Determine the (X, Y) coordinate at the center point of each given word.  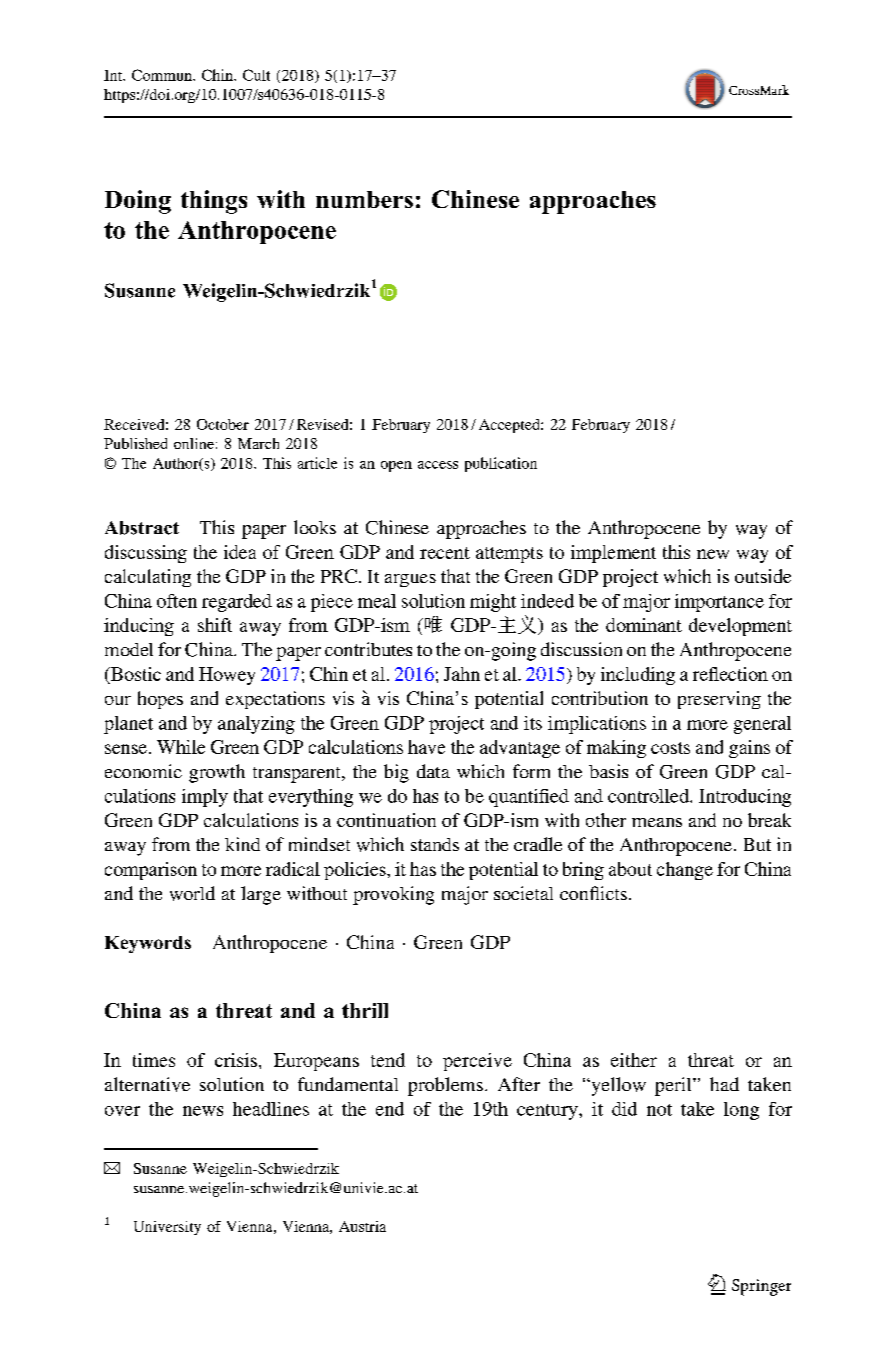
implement (613, 554)
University (167, 1228)
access (438, 465)
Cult (256, 75)
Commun (163, 75)
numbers (364, 199)
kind (242, 844)
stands (435, 844)
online (194, 443)
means (657, 822)
